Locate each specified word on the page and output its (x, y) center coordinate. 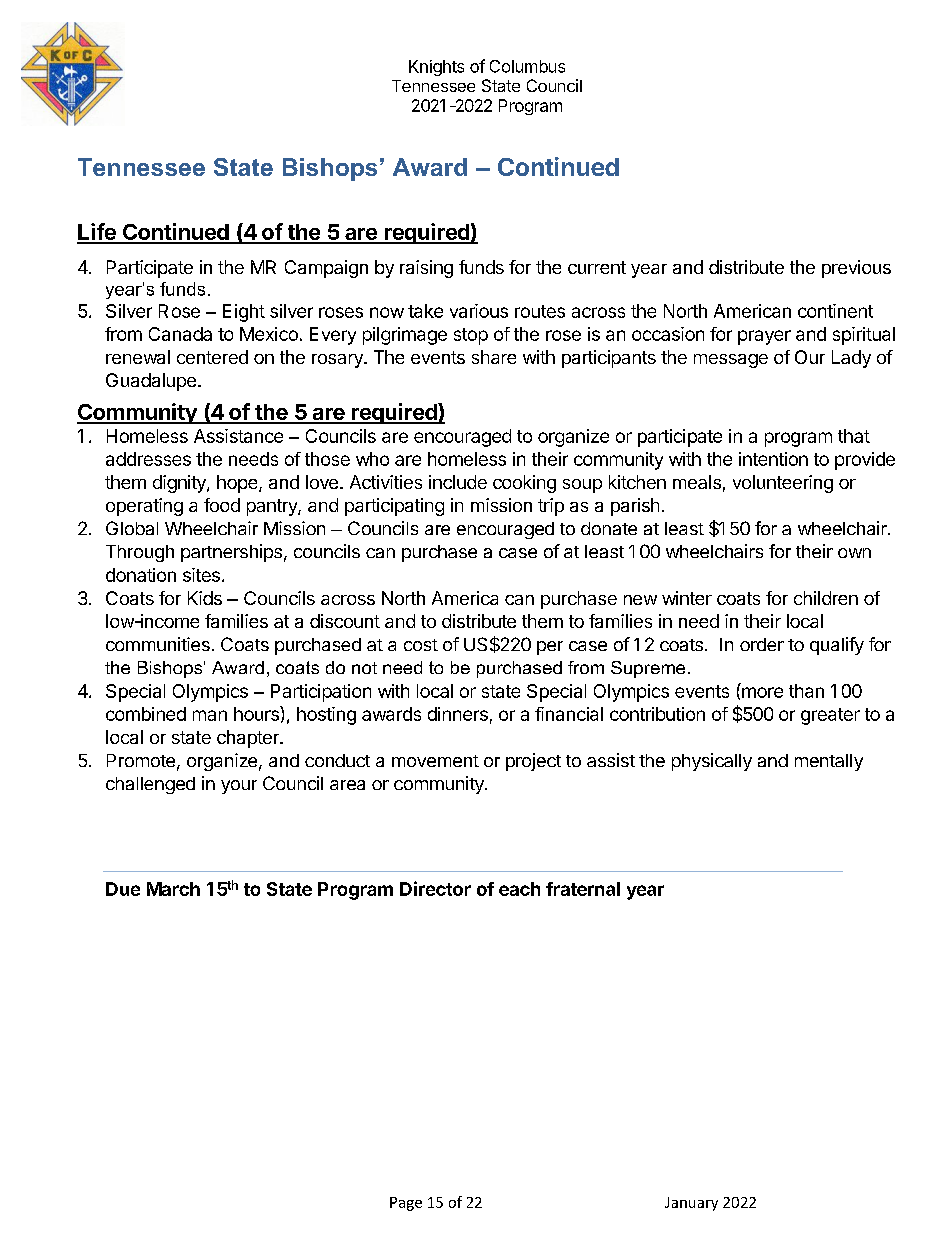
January (691, 1204)
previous (856, 269)
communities (158, 644)
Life (97, 233)
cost (421, 645)
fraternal (583, 889)
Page (406, 1204)
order (762, 644)
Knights (436, 68)
